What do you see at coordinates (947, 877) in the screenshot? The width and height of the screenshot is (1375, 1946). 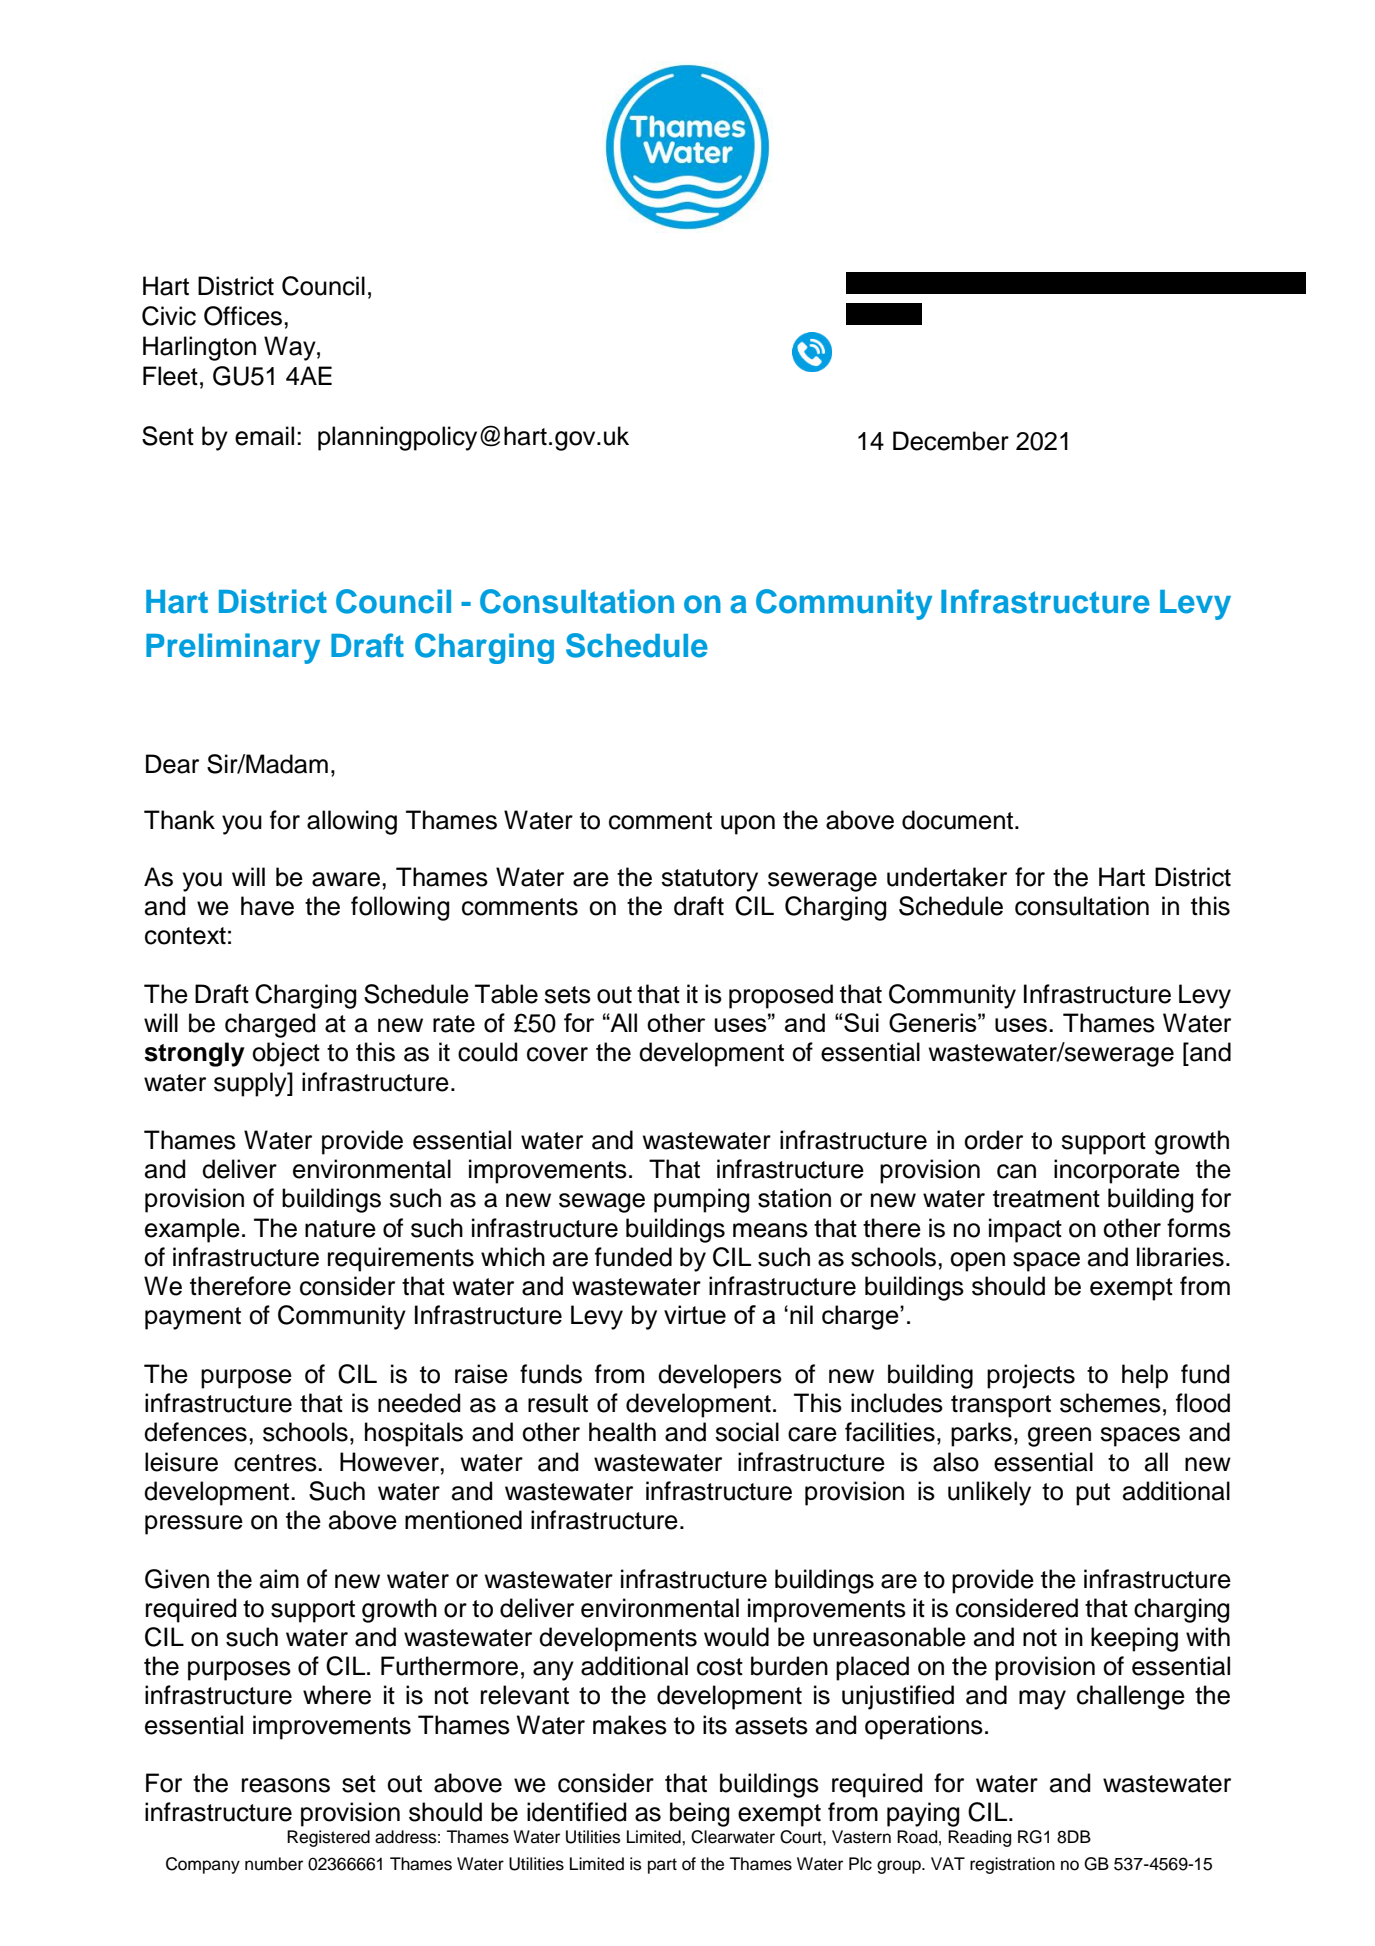 I see `undertaker` at bounding box center [947, 877].
